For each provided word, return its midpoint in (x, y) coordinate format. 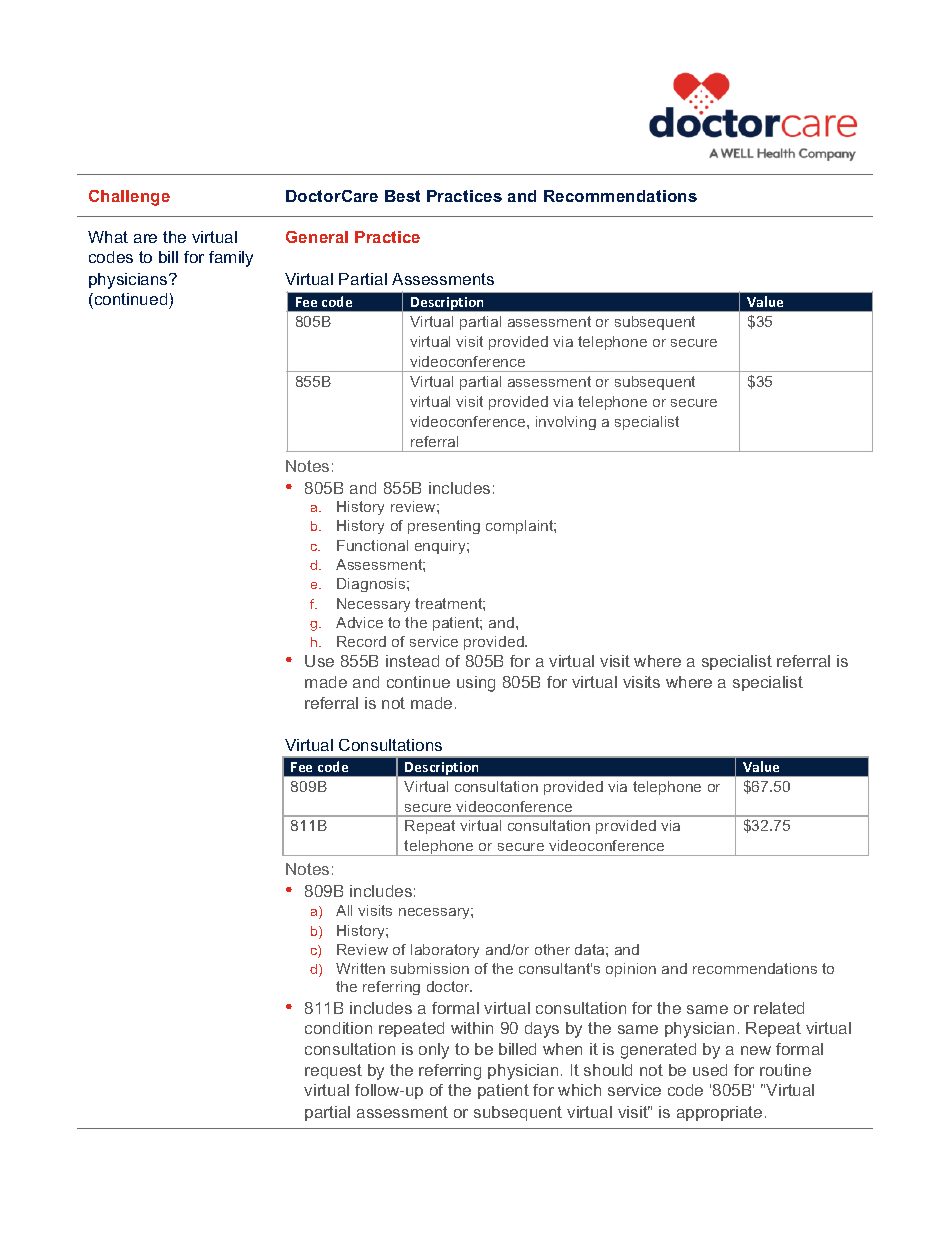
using (476, 684)
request (333, 1071)
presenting (444, 527)
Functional (372, 545)
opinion (631, 970)
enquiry (441, 547)
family (231, 259)
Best (402, 196)
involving (566, 423)
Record (361, 641)
